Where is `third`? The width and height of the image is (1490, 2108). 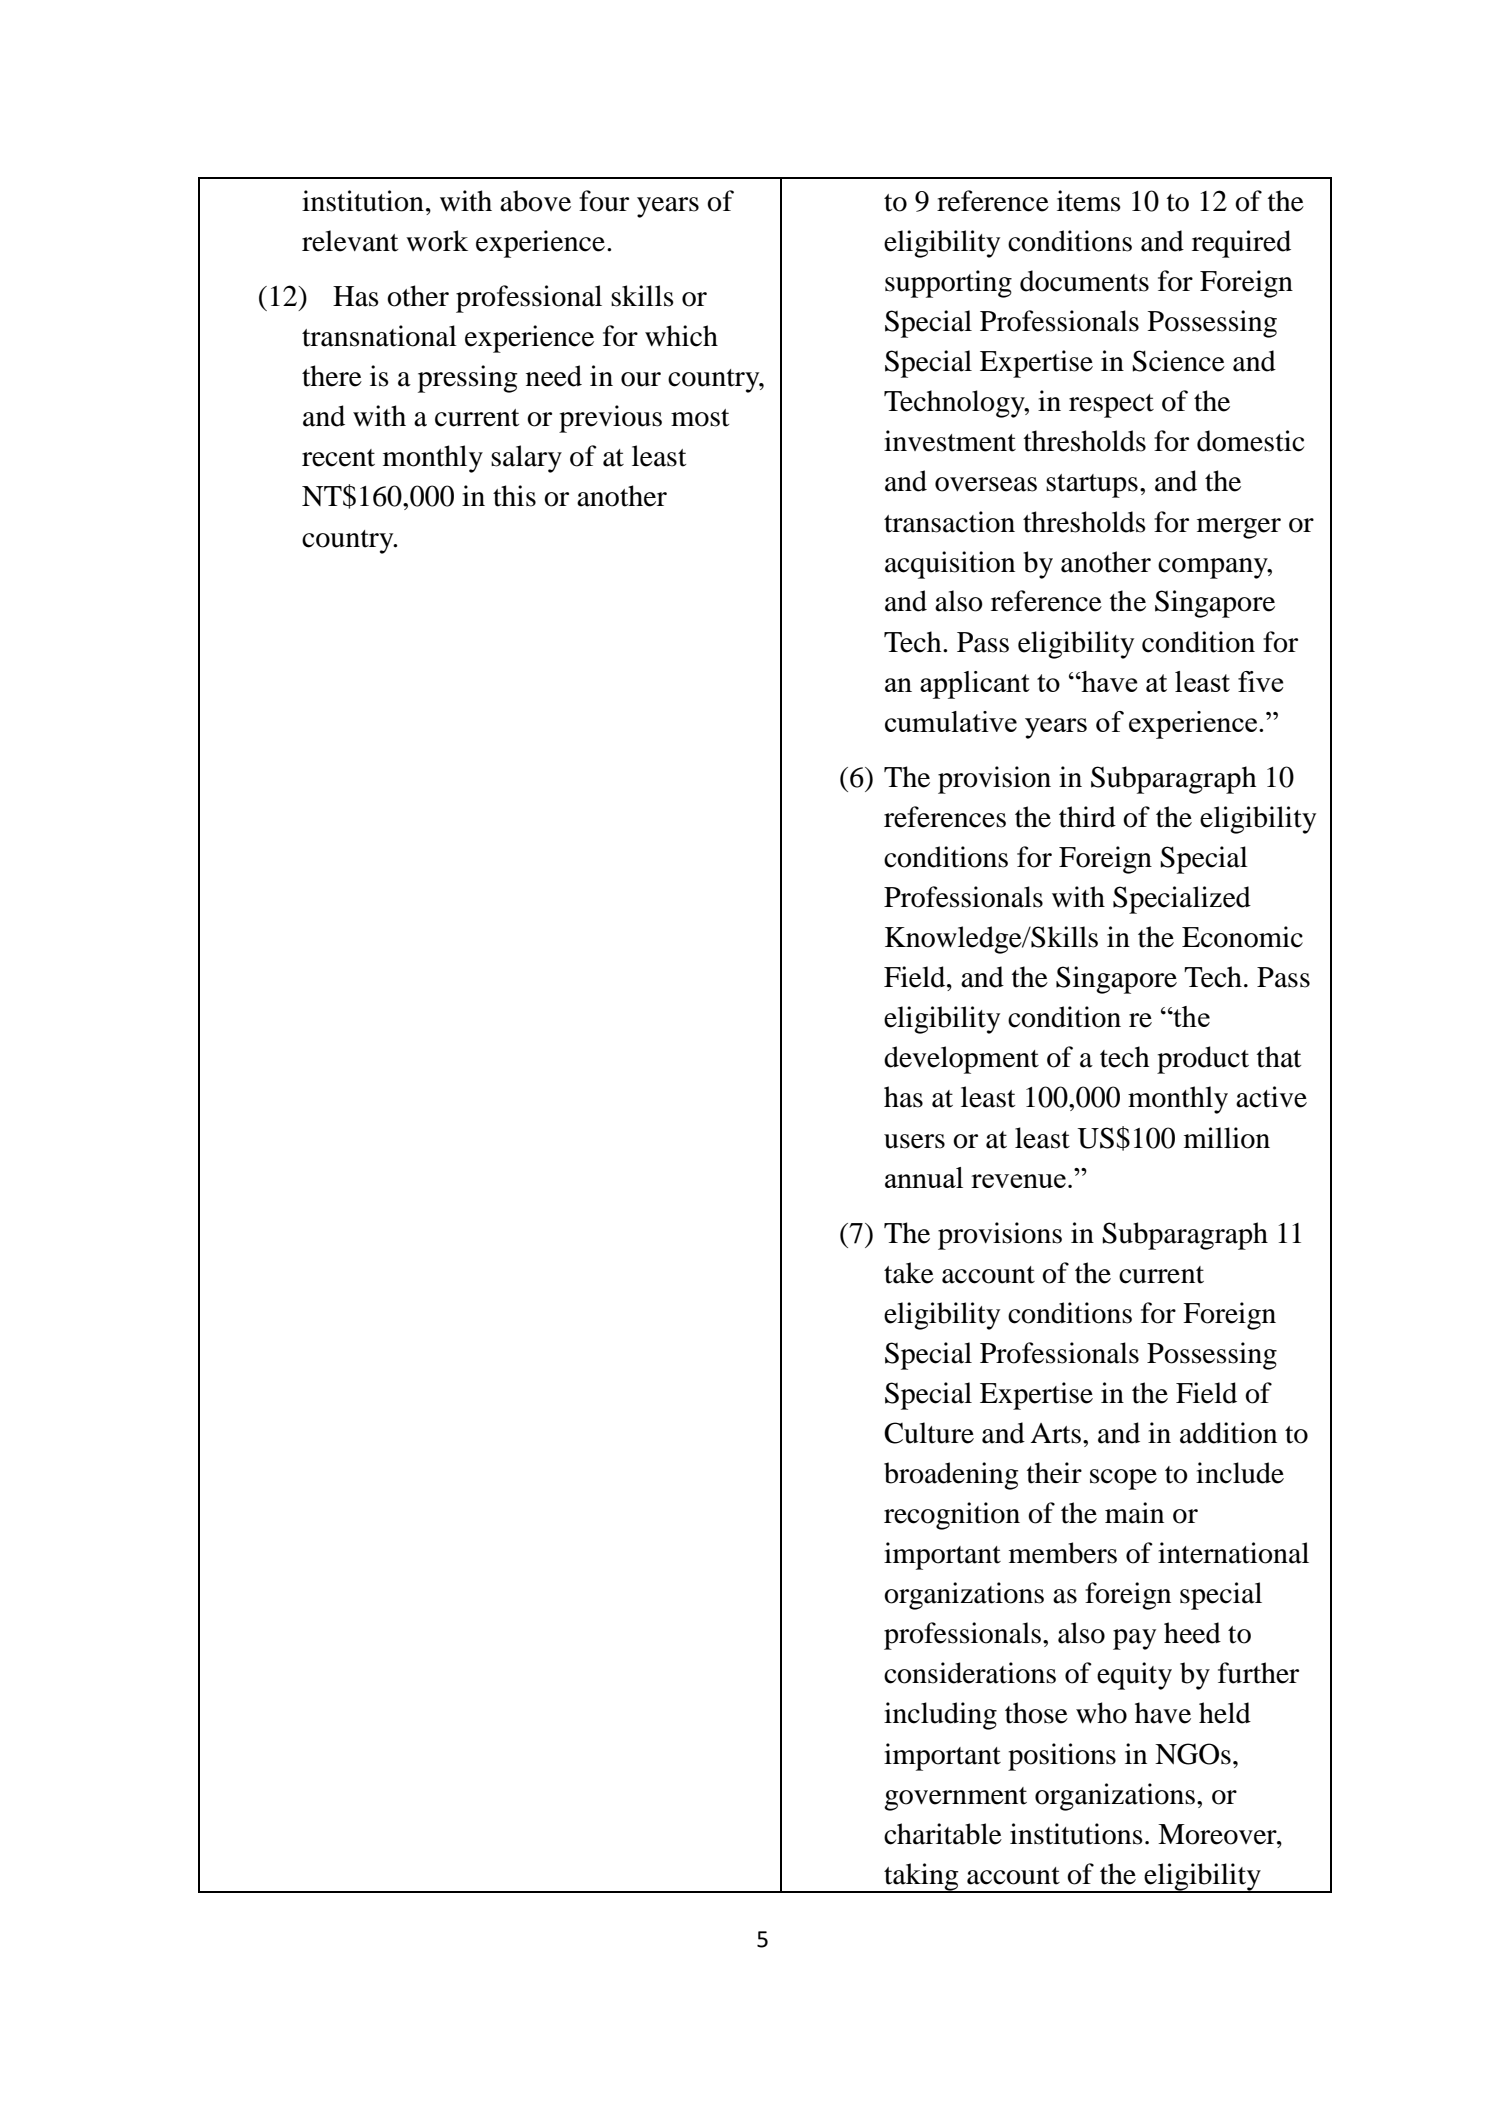 third is located at coordinates (1087, 817).
